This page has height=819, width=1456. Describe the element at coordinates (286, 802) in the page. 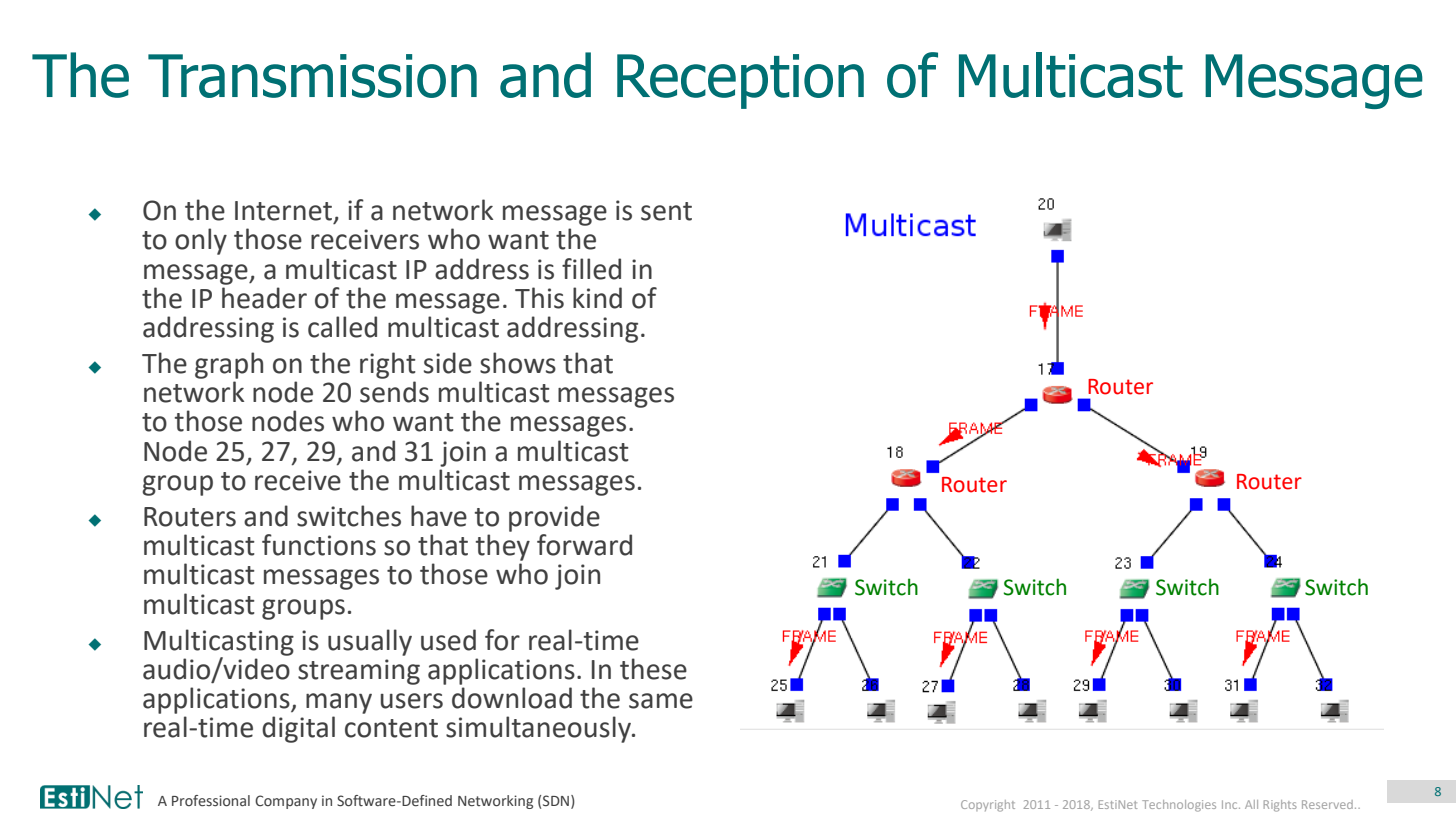

I see `Company` at that location.
